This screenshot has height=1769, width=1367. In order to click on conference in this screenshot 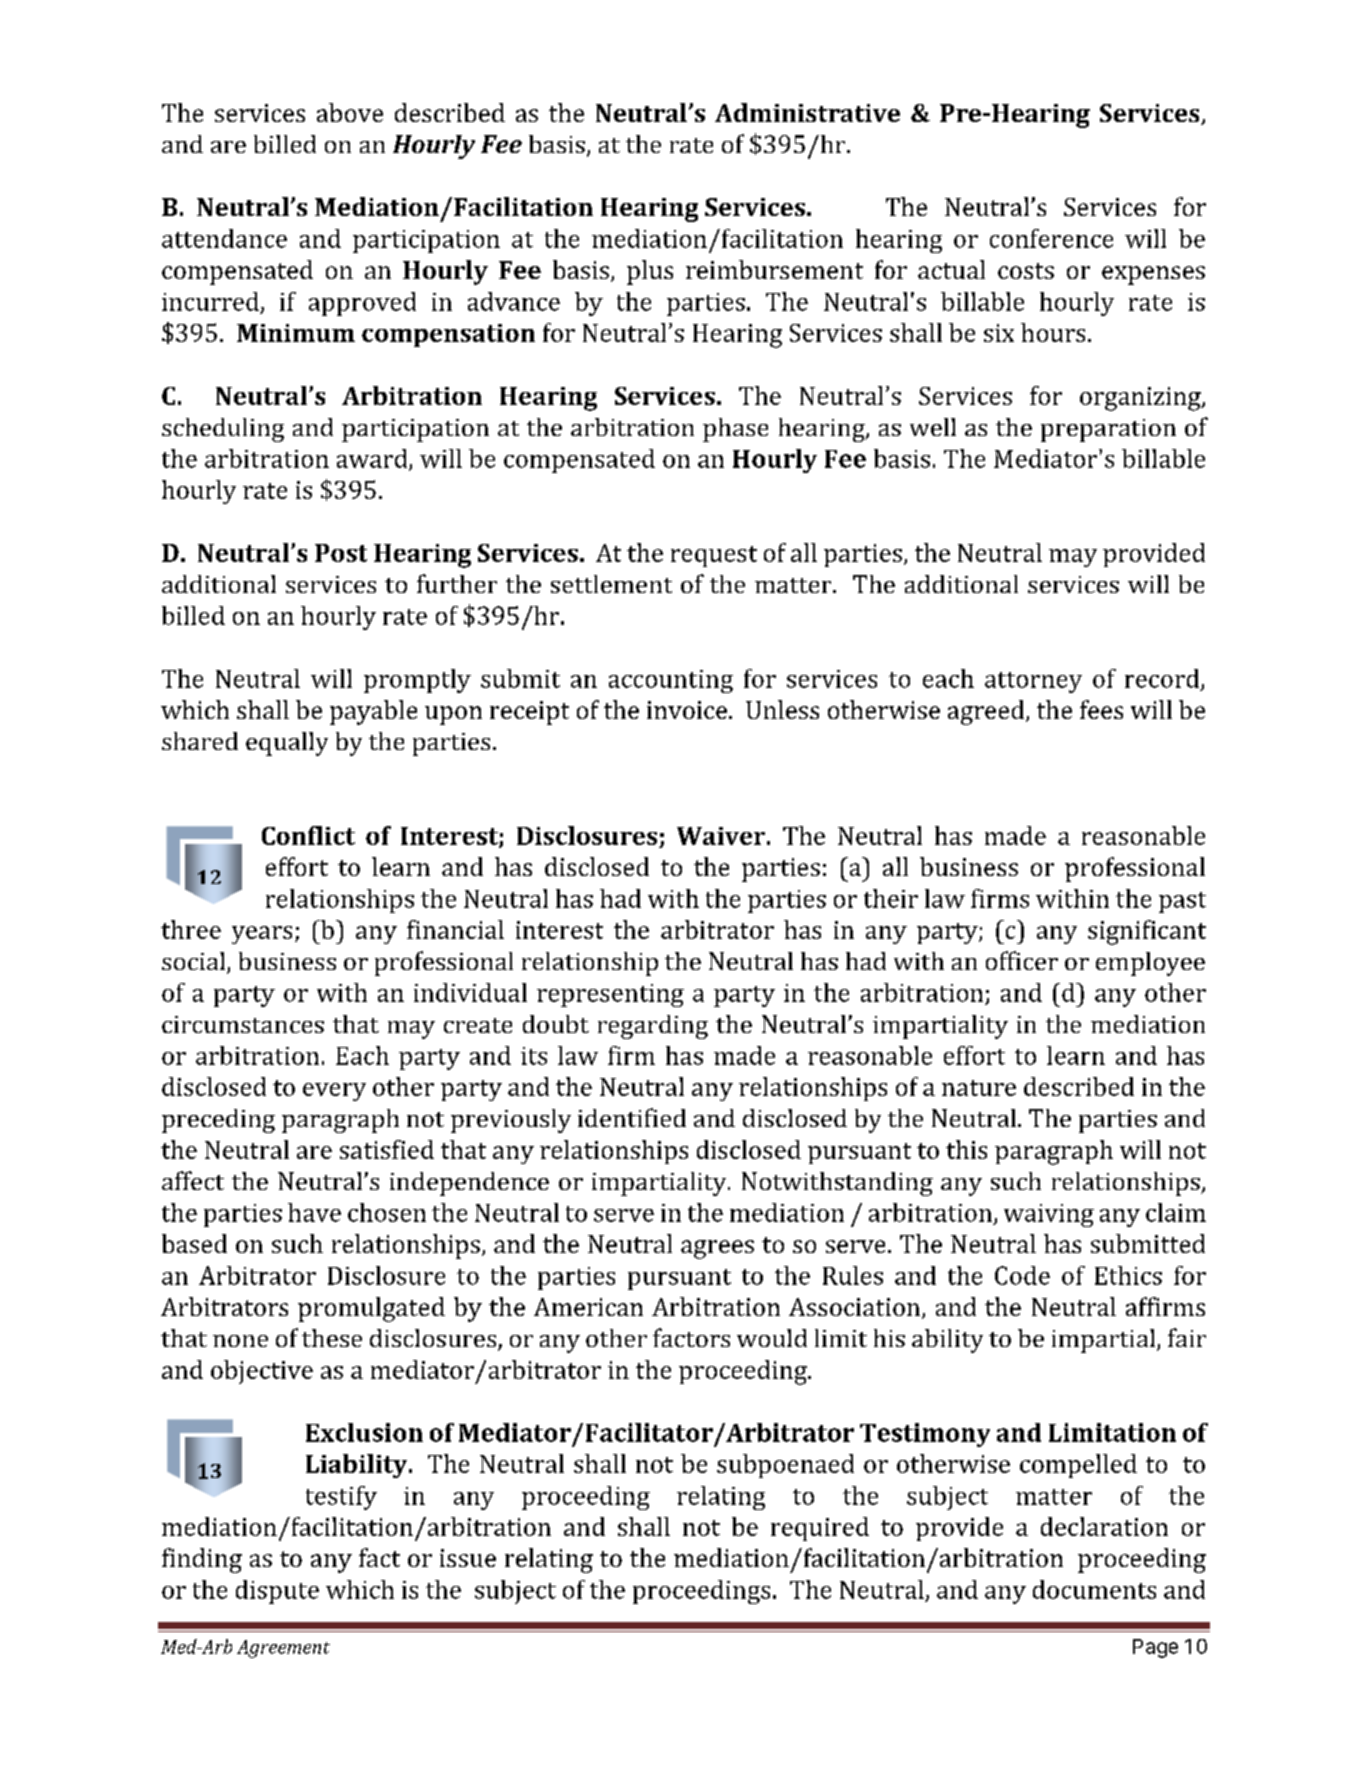, I will do `click(1051, 238)`.
